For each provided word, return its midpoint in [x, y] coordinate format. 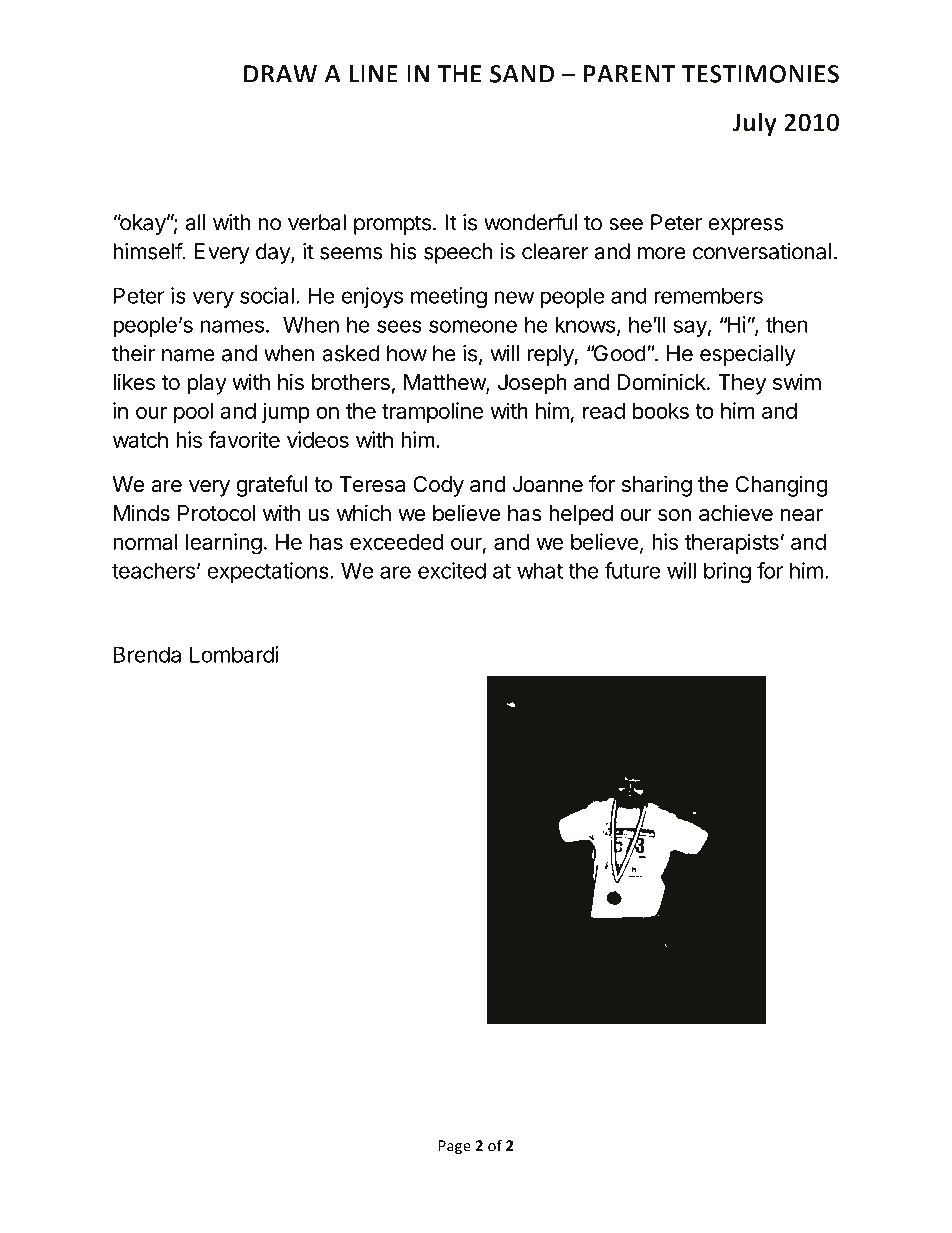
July [754, 124]
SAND [522, 74]
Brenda [147, 654]
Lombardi [234, 654]
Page [455, 1147]
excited [452, 570]
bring [727, 572]
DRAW [280, 74]
